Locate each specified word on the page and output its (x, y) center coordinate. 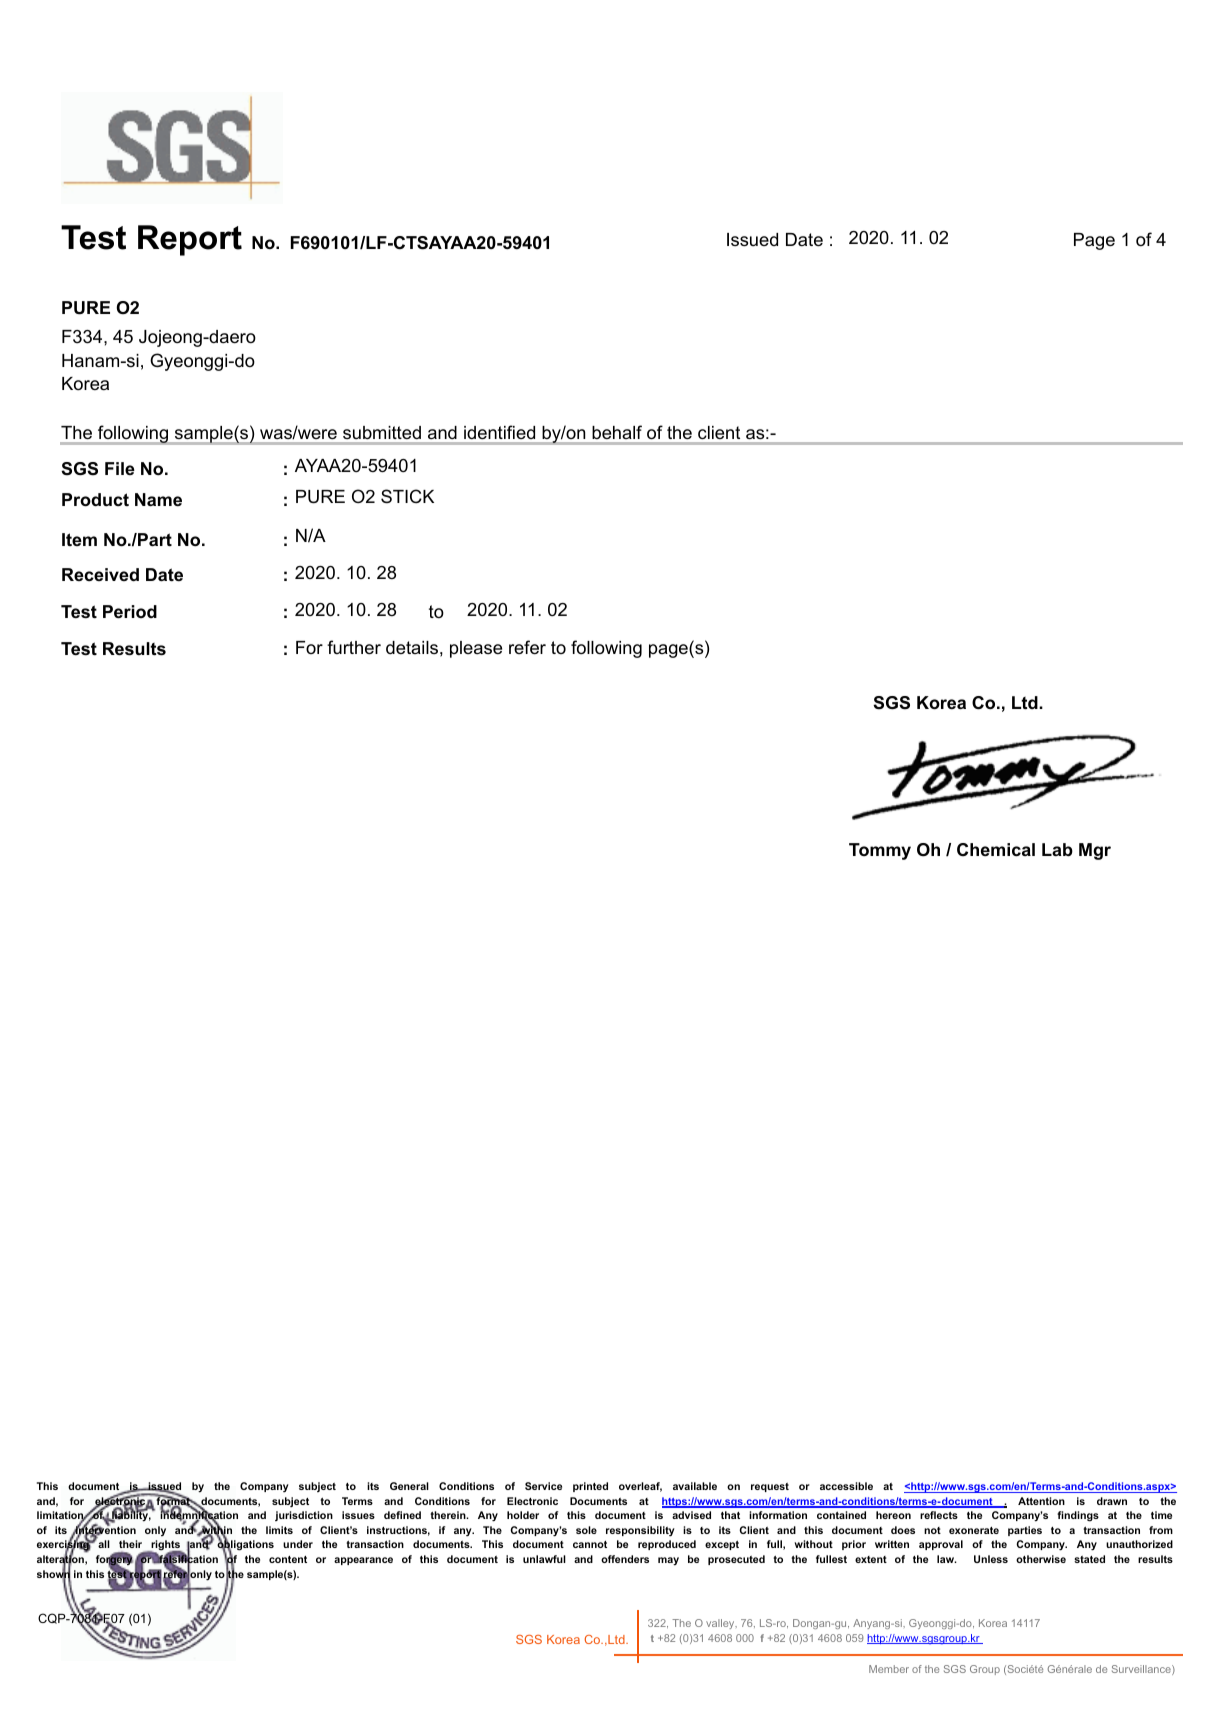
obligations (245, 1546)
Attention (1041, 1501)
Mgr (1095, 851)
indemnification (199, 1516)
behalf (617, 432)
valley (721, 1624)
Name (158, 499)
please (476, 649)
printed (590, 1487)
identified (499, 432)
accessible (846, 1486)
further (354, 647)
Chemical (996, 850)
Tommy (880, 851)
